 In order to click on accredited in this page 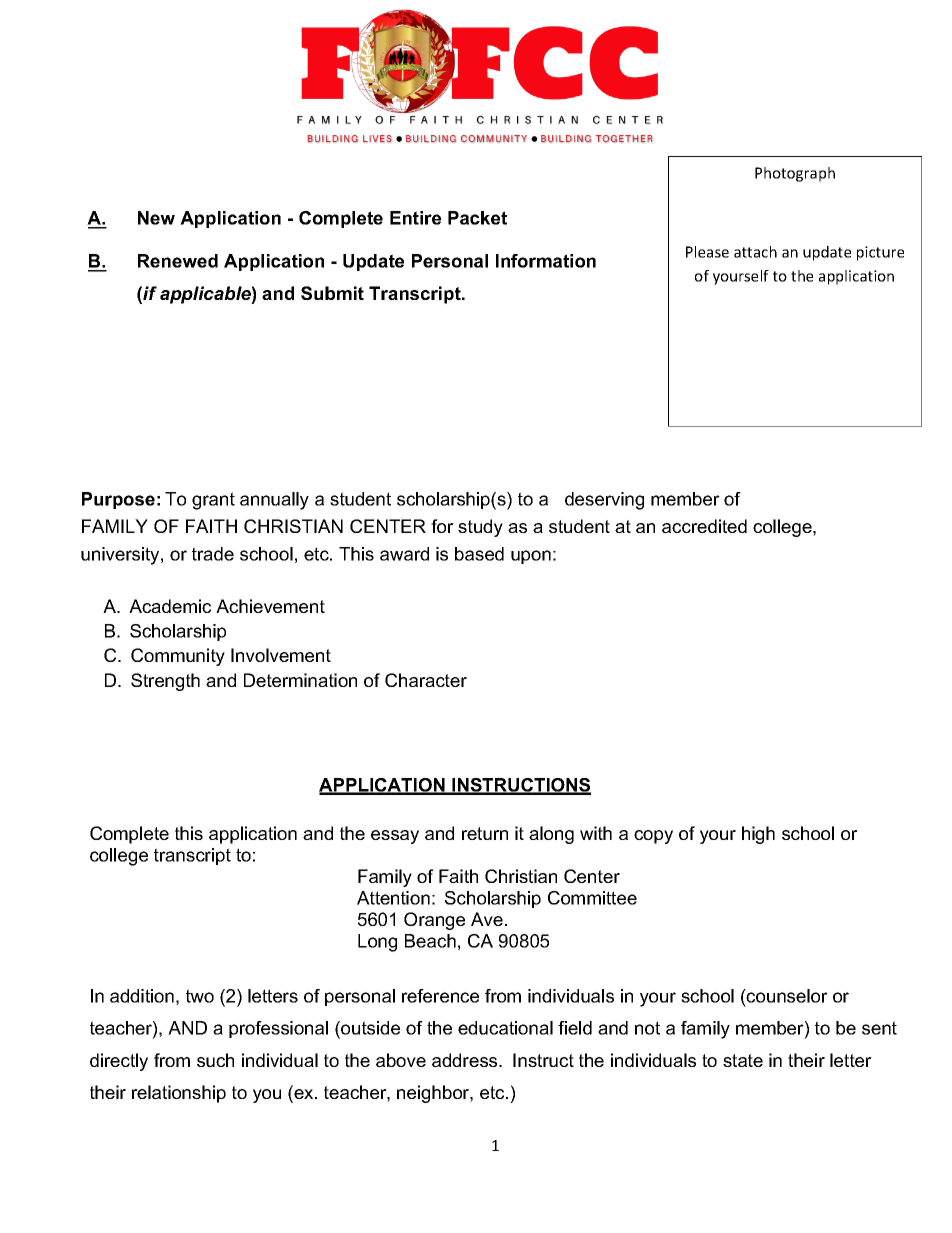, I will do `click(704, 526)`.
